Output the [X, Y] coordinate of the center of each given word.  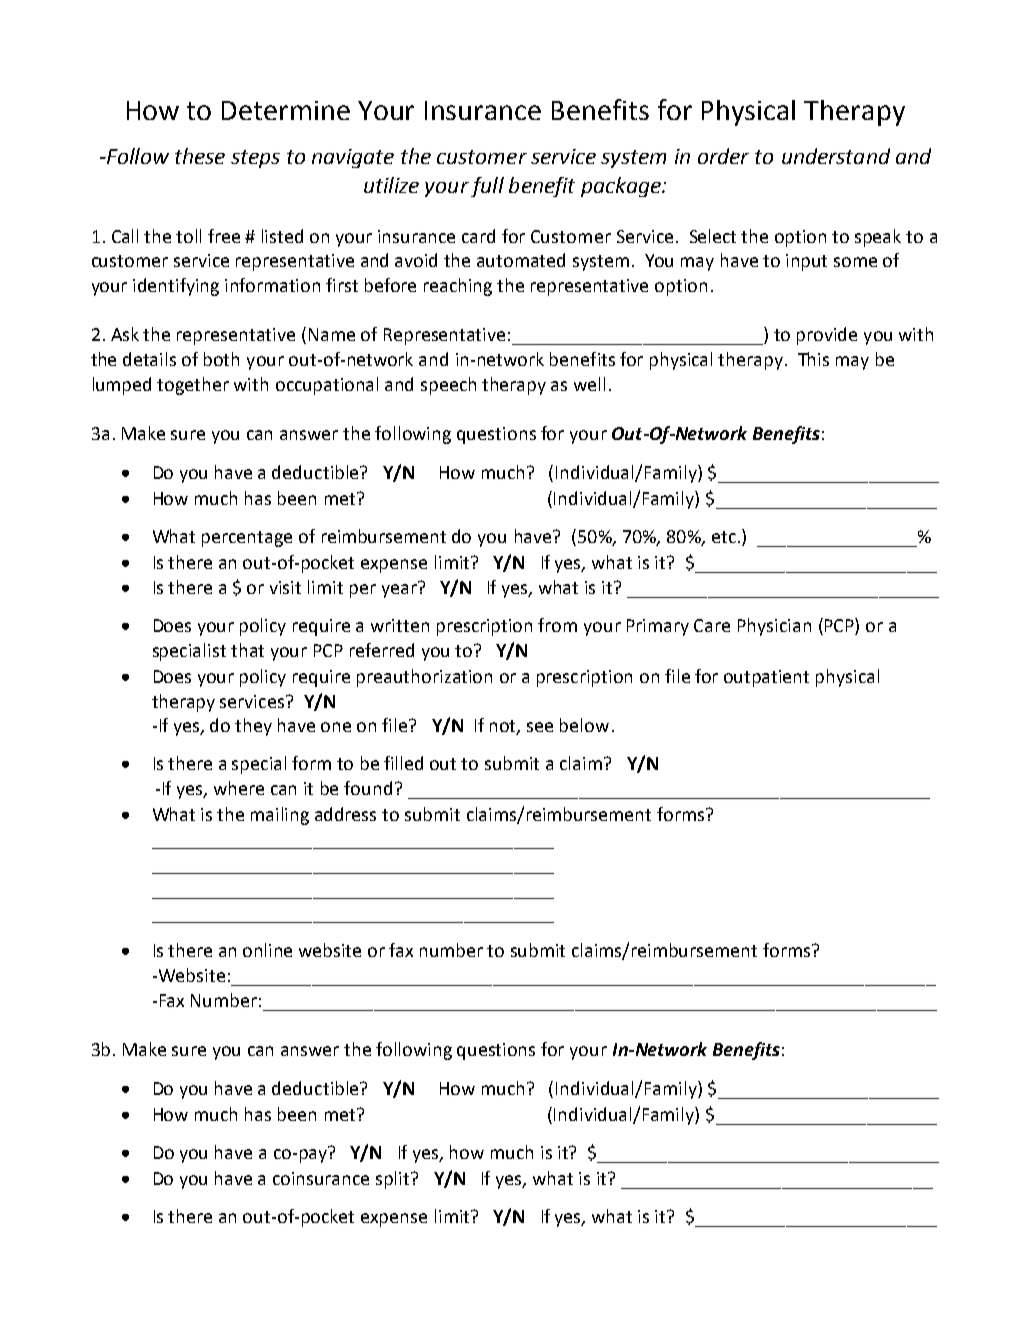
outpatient [766, 678]
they [253, 727]
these [200, 156]
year [400, 590]
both [221, 359]
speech [448, 386]
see [540, 727]
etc [724, 537]
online [267, 950]
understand [836, 156]
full [487, 187]
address [345, 814]
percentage [247, 539]
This [813, 359]
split [394, 1180]
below [584, 725]
